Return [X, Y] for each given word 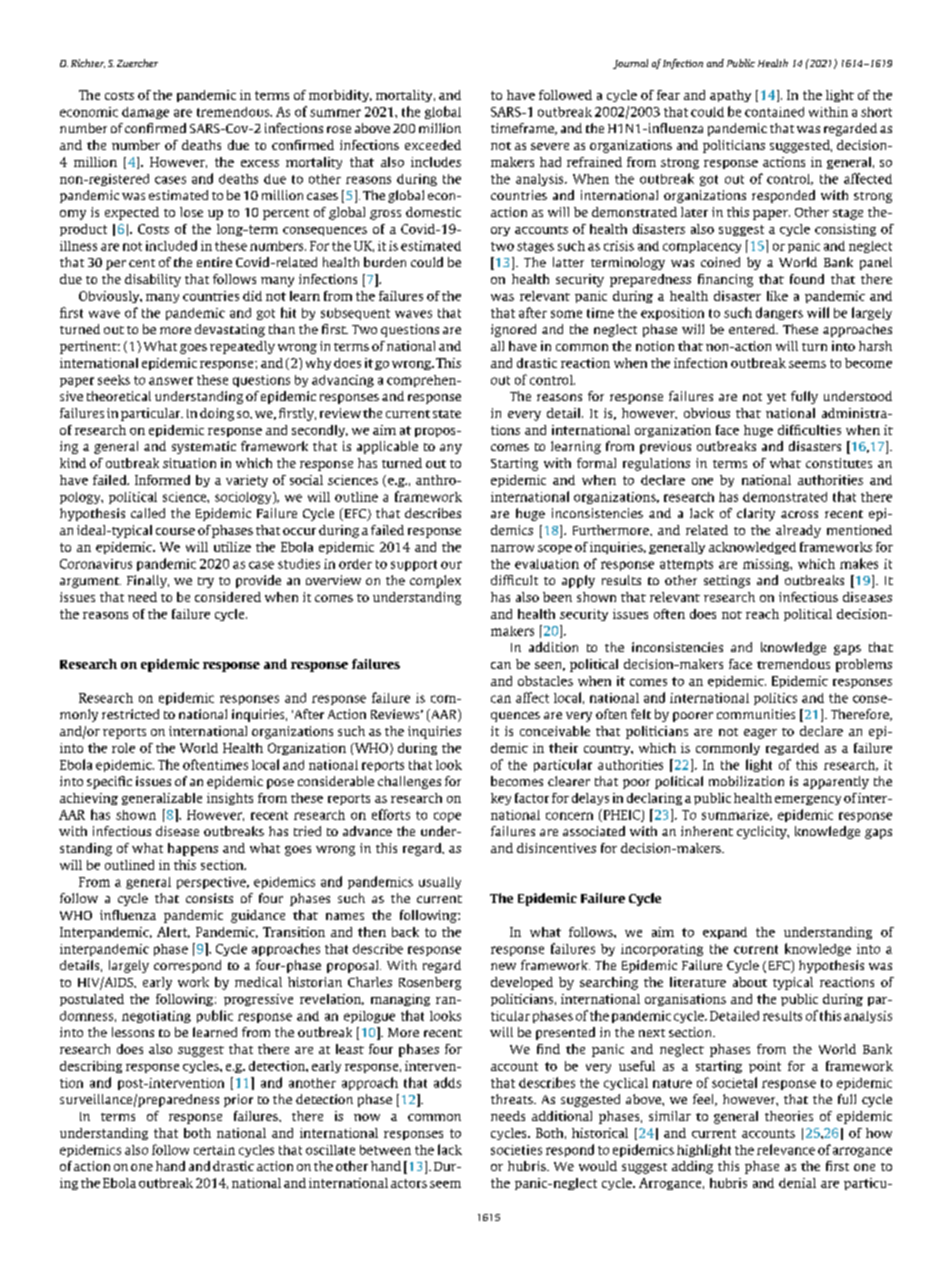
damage [145, 113]
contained [774, 112]
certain [214, 1150]
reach [762, 614]
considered [228, 597]
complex [435, 581]
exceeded [433, 145]
